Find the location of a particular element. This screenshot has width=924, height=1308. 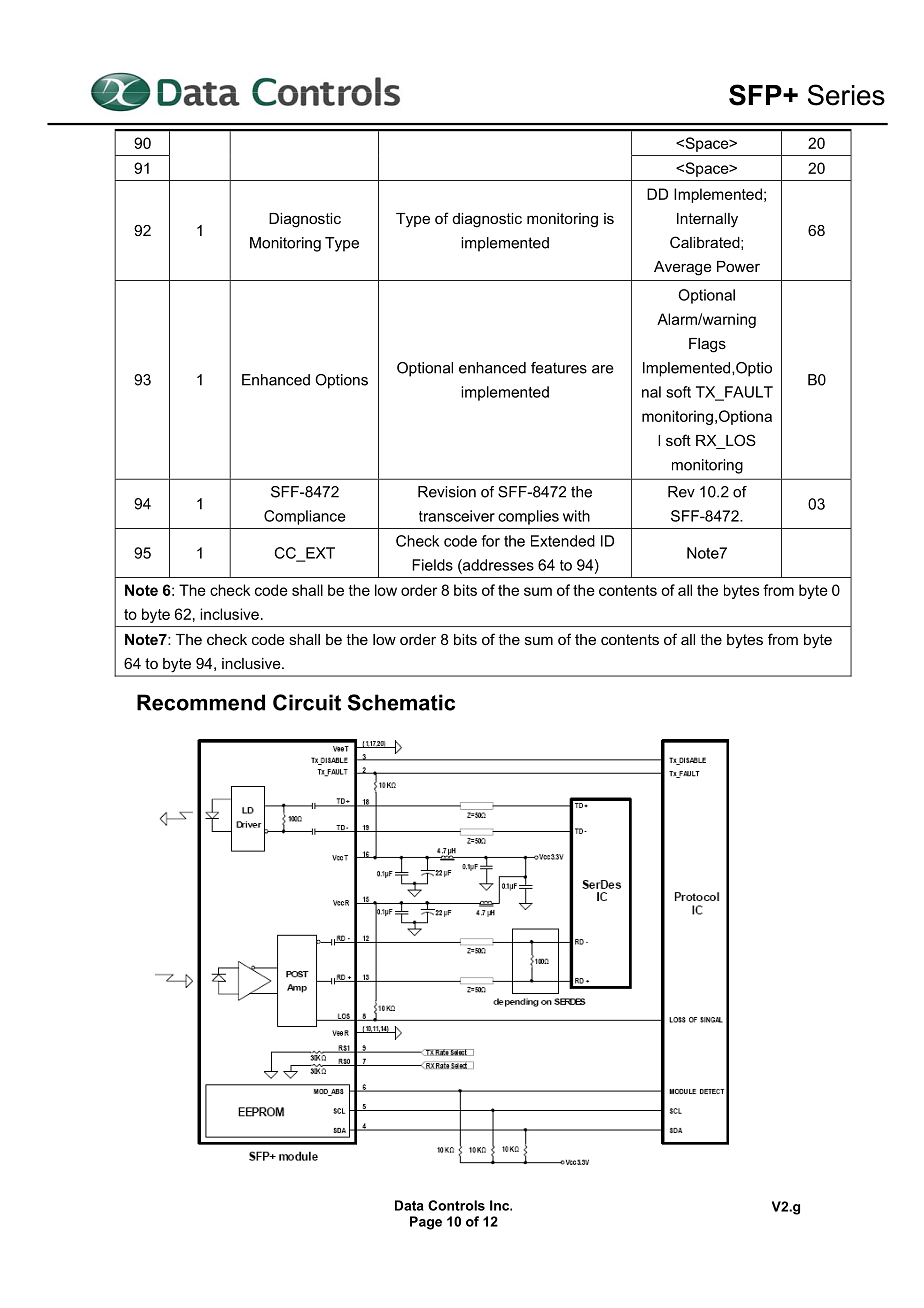

Data is located at coordinates (409, 1205).
